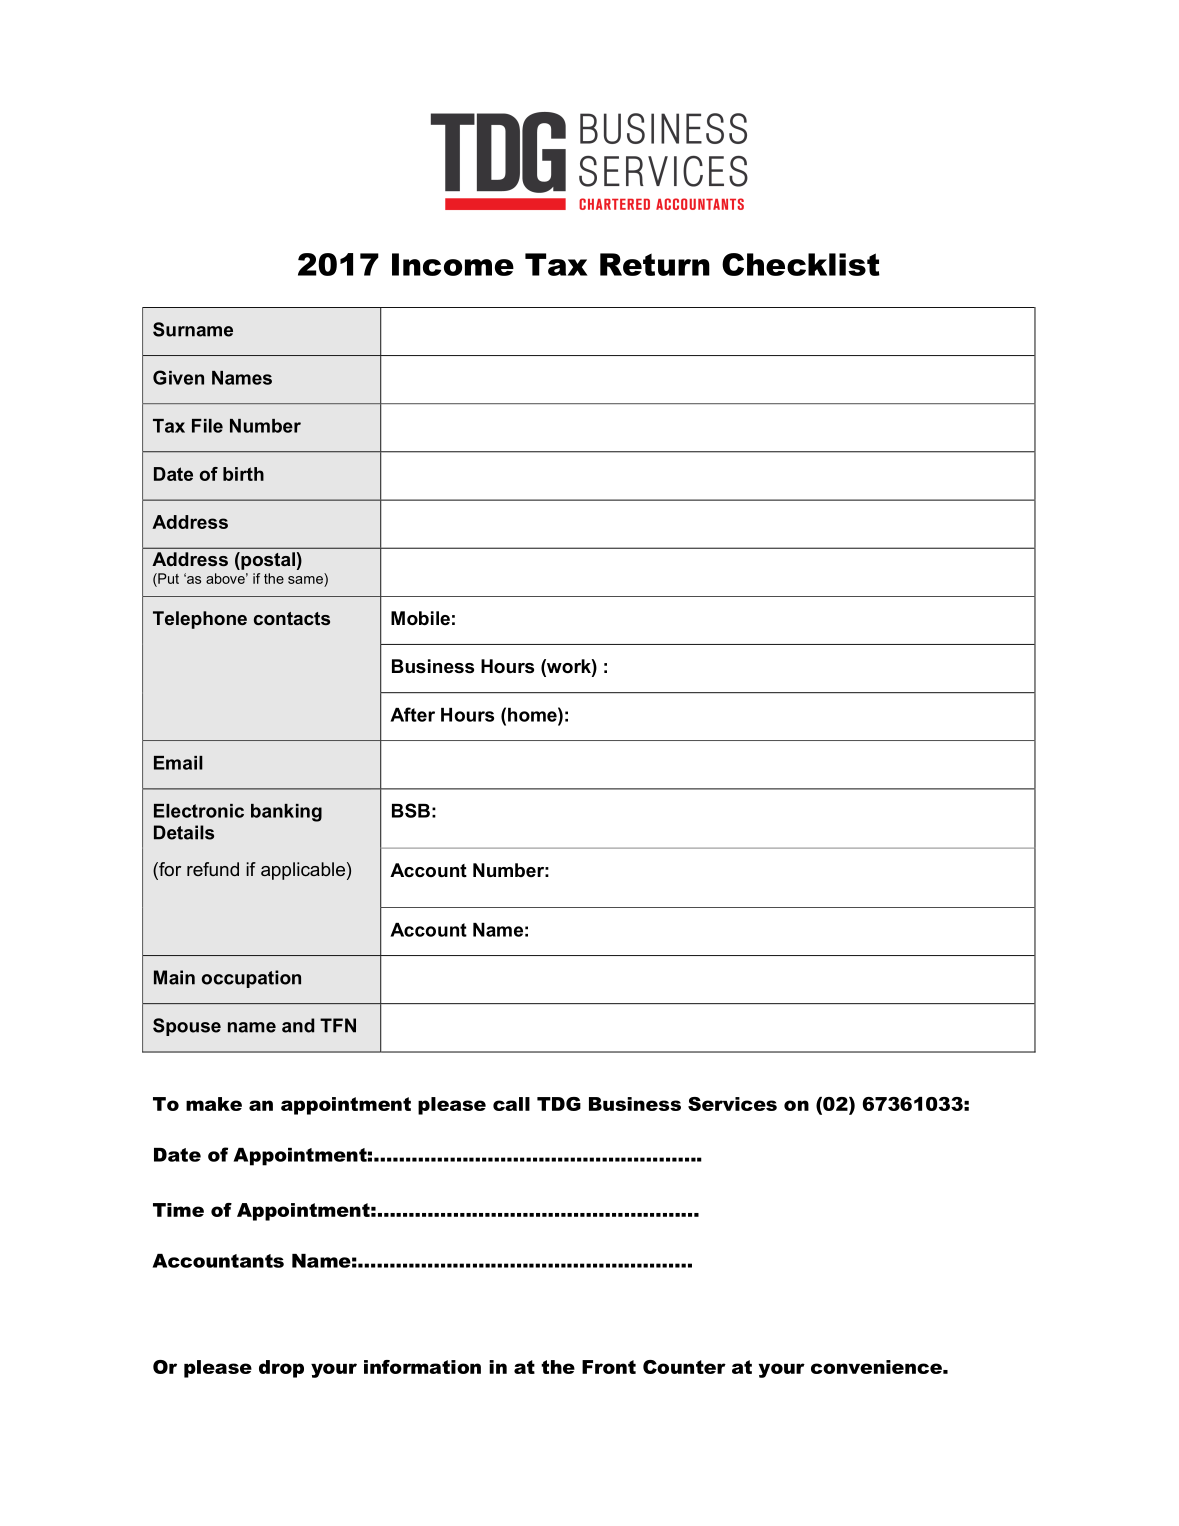 The height and width of the document is (1526, 1179). What do you see at coordinates (286, 813) in the document?
I see `banking` at bounding box center [286, 813].
